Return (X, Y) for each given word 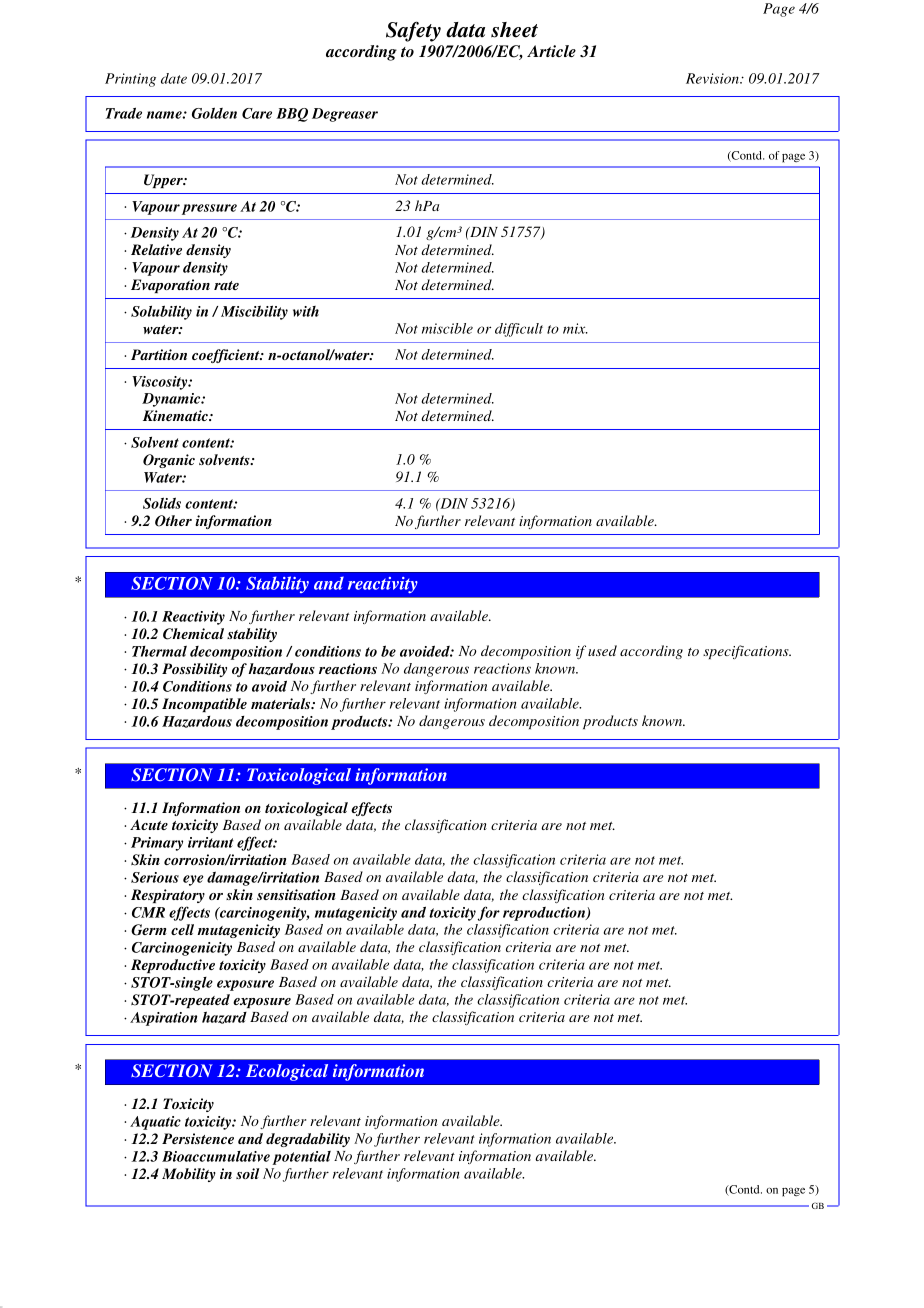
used (602, 650)
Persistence (198, 1138)
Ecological (287, 1072)
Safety (413, 31)
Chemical (193, 634)
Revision (713, 78)
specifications (747, 652)
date (174, 78)
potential (301, 1158)
